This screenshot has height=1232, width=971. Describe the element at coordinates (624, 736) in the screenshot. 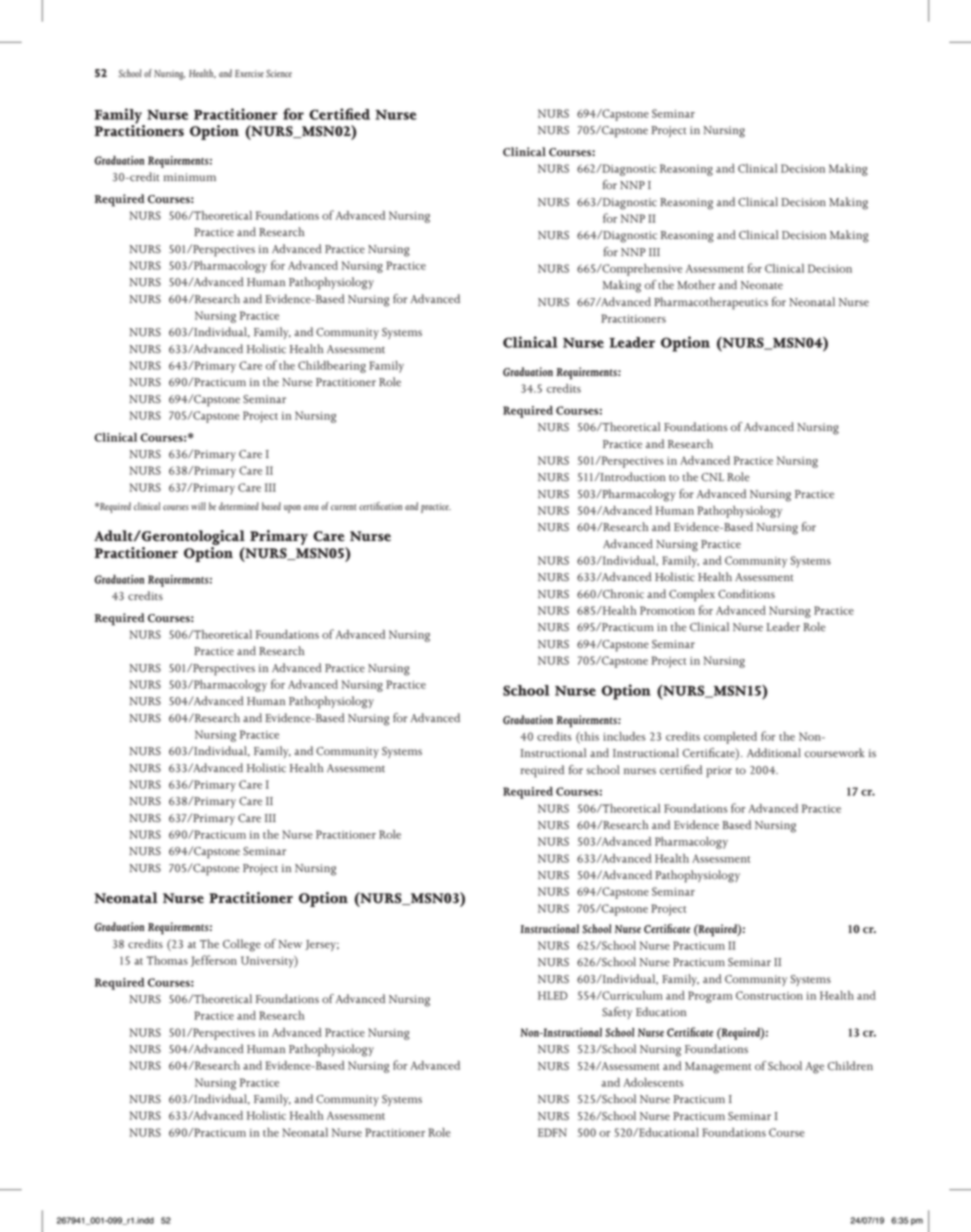

I see `includes` at that location.
